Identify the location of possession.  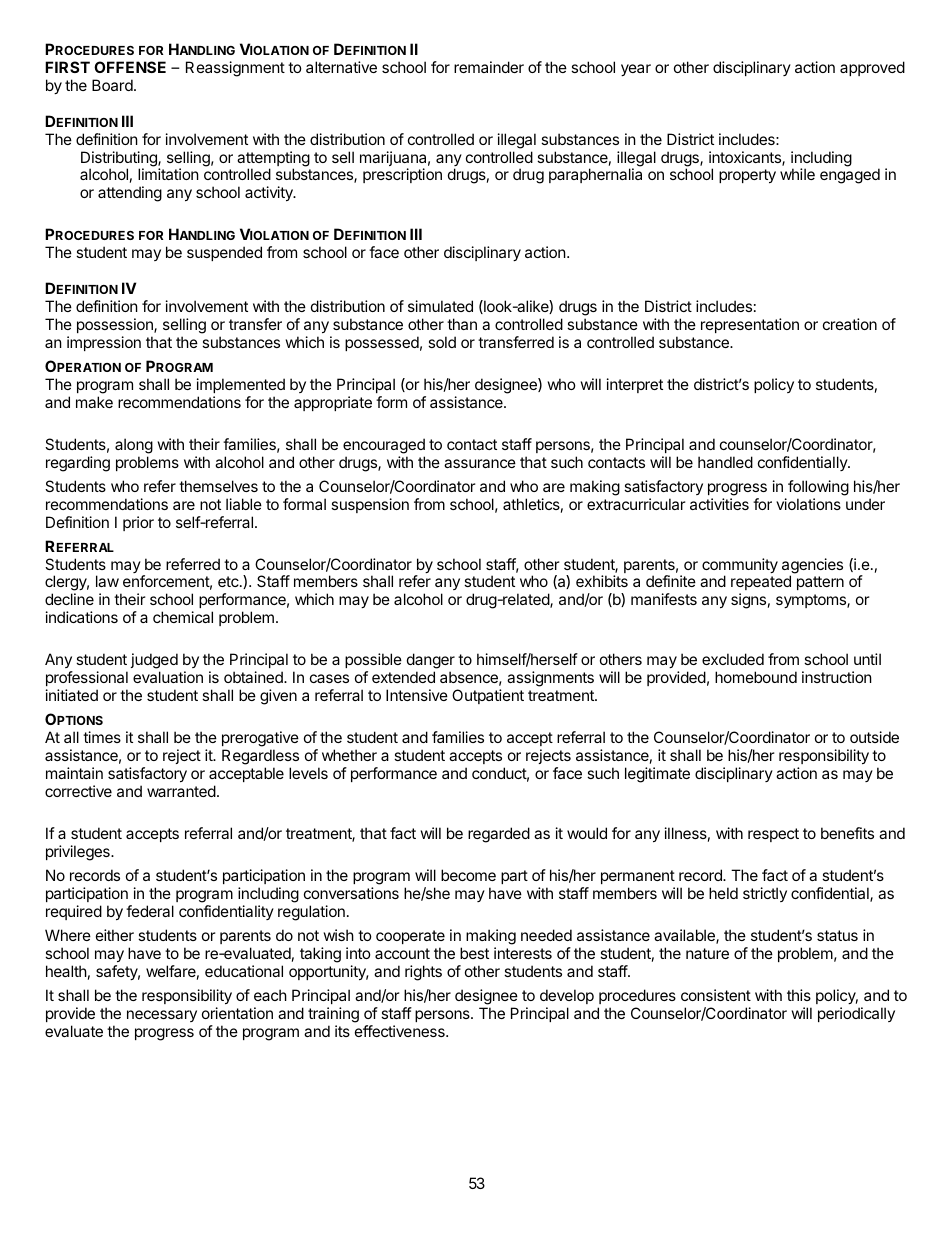
(116, 325).
